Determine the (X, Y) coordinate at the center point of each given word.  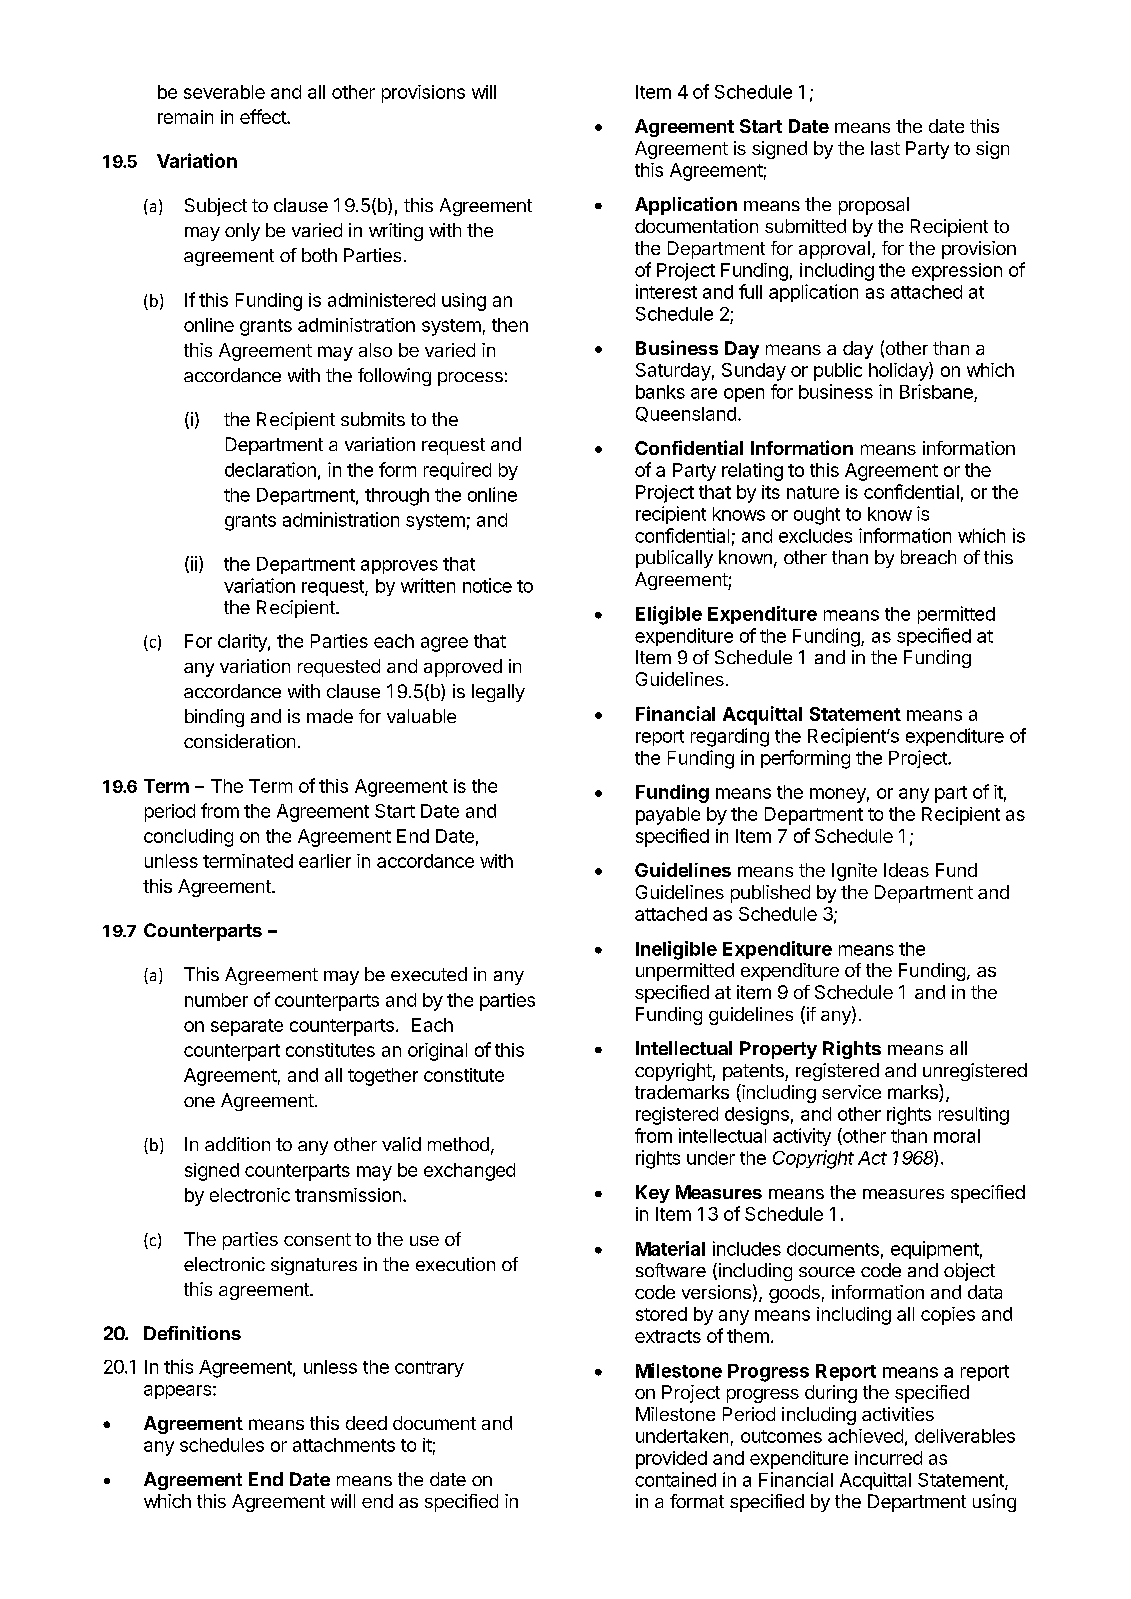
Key (653, 1194)
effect (264, 116)
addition (237, 1144)
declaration (270, 469)
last (885, 148)
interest (666, 291)
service (851, 1092)
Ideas (906, 870)
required (457, 471)
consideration (239, 741)
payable (668, 816)
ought (817, 516)
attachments (344, 1445)
